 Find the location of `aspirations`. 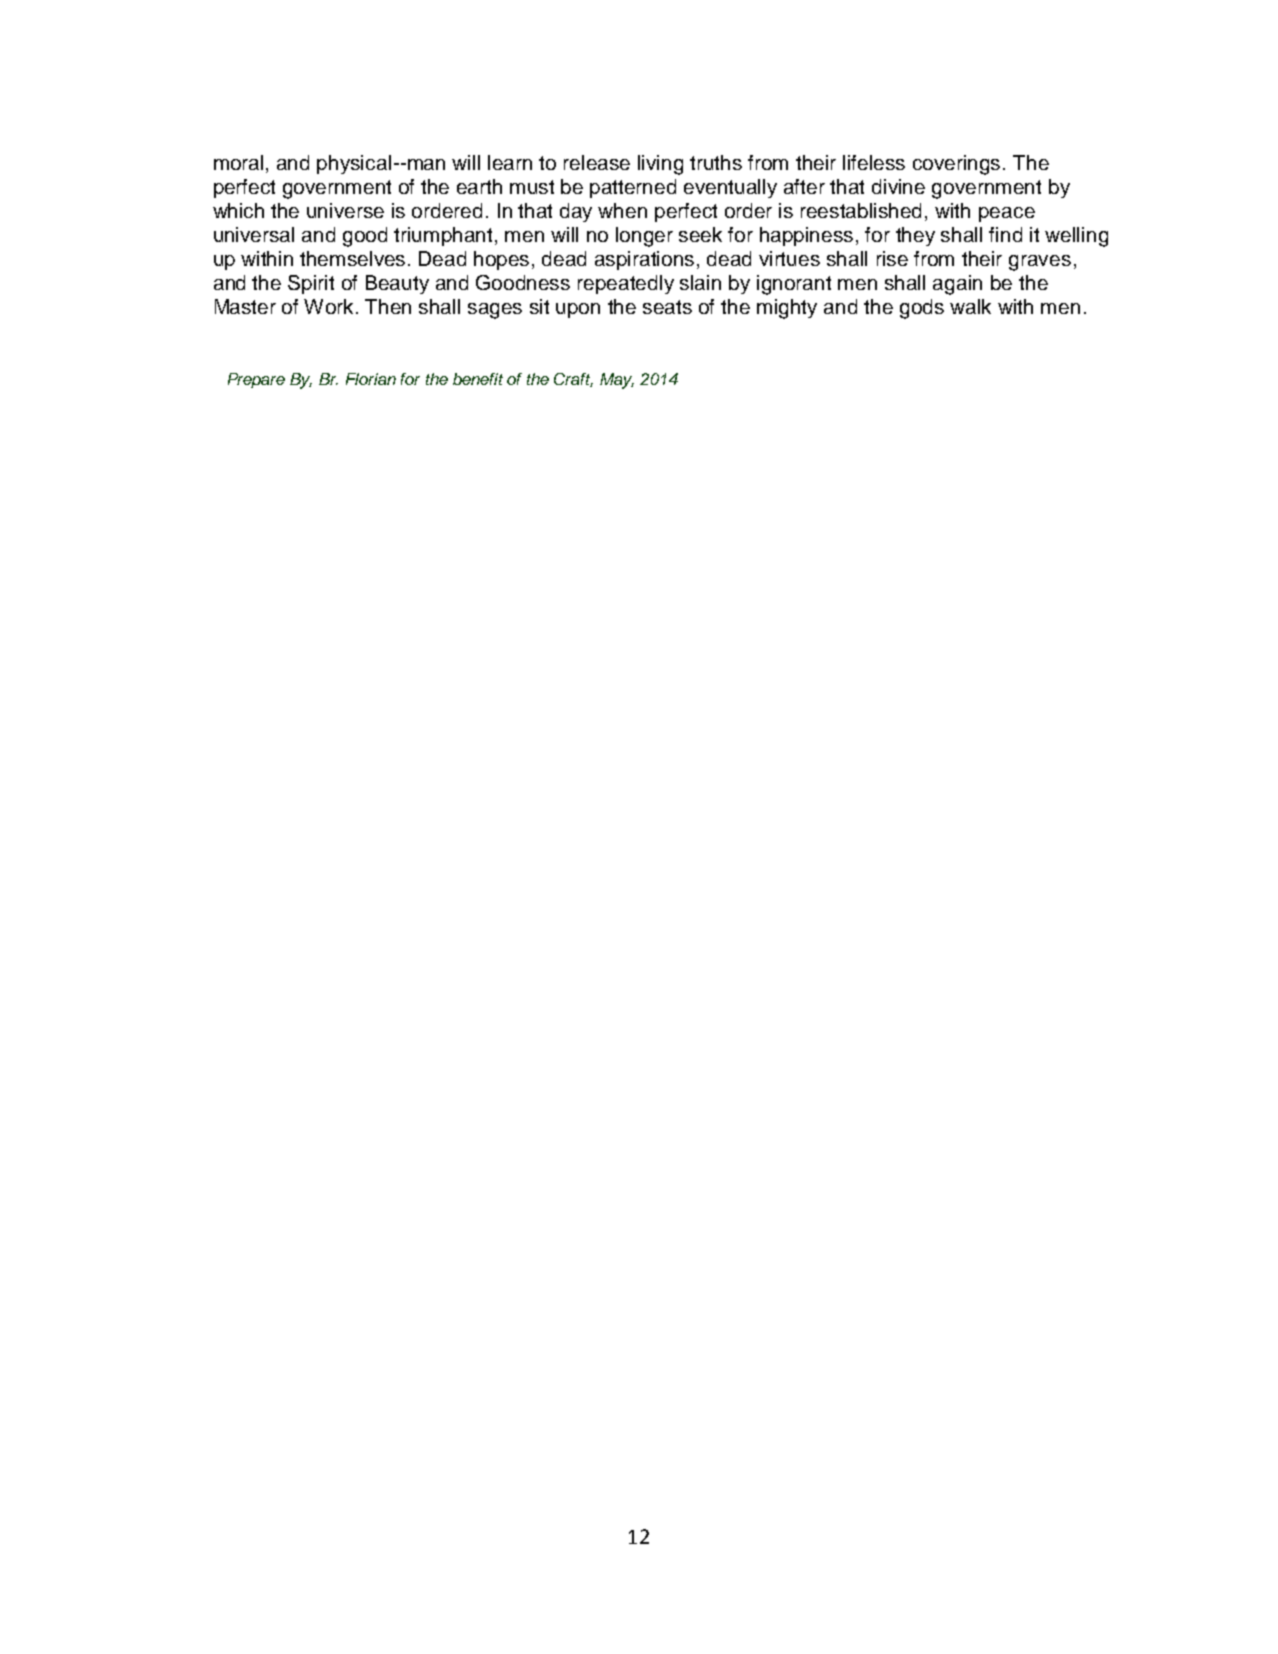

aspirations is located at coordinates (644, 260).
